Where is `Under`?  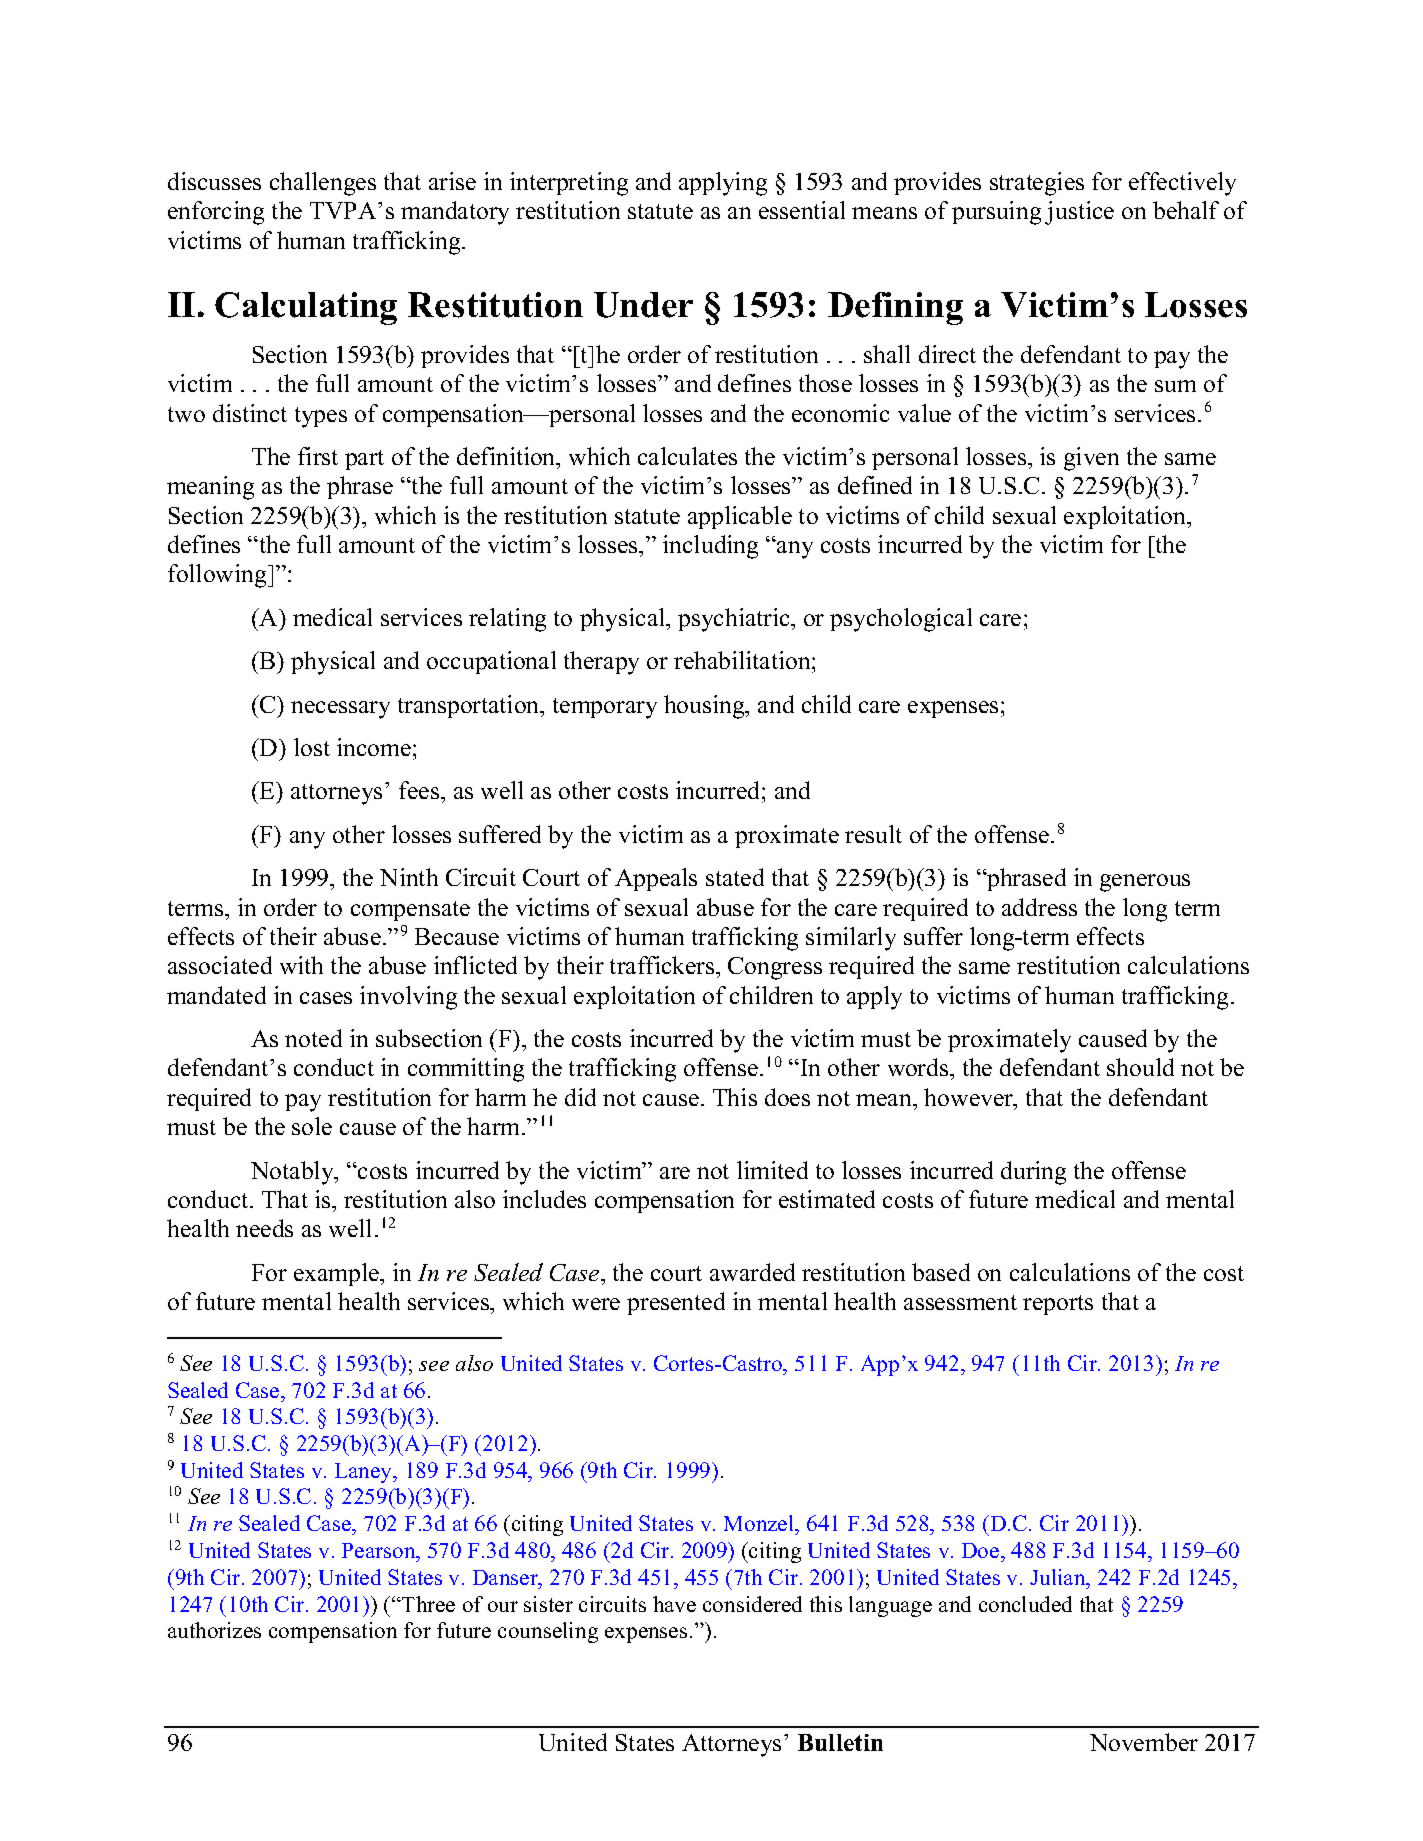
Under is located at coordinates (643, 305).
